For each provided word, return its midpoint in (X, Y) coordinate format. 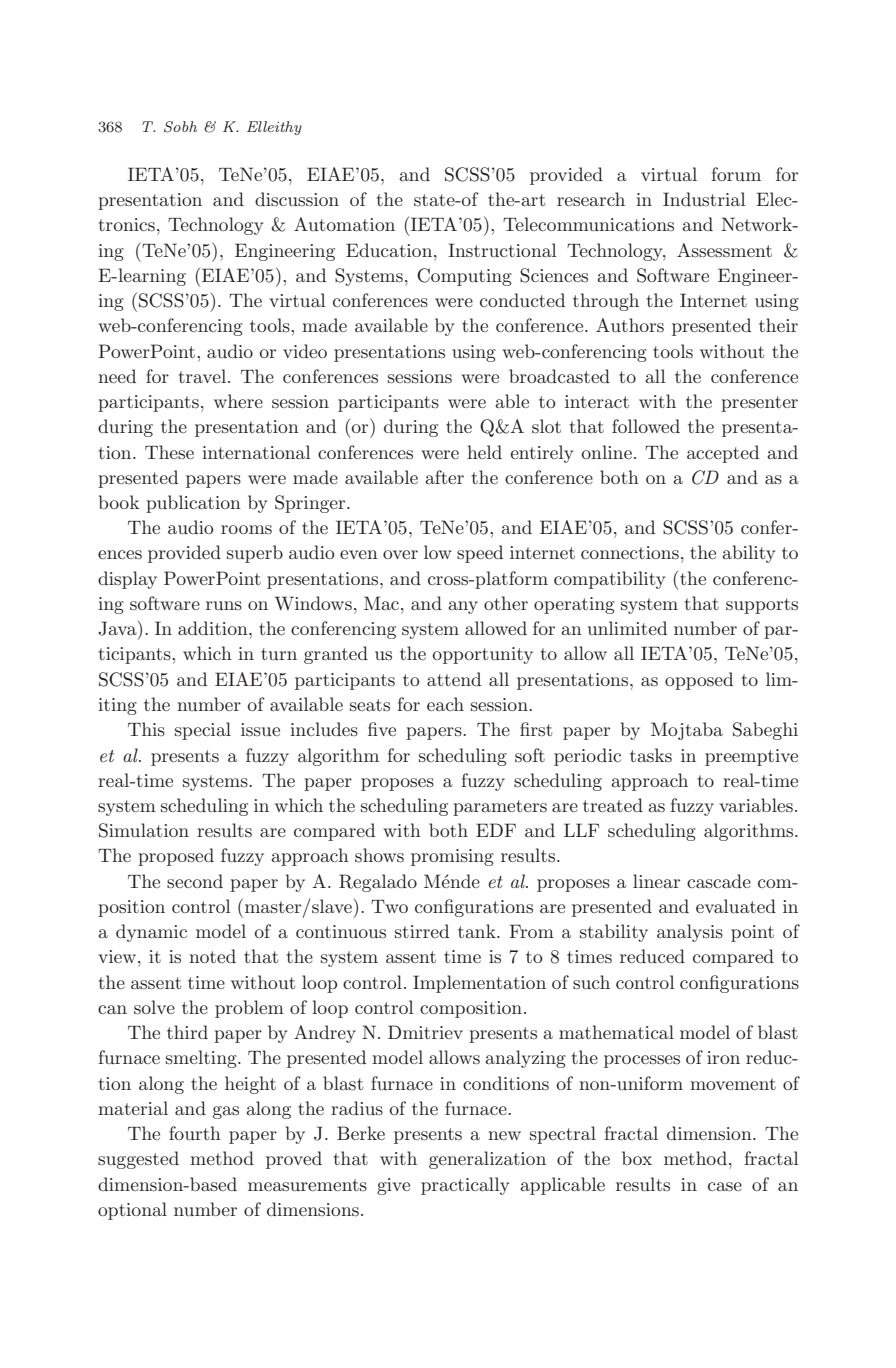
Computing (464, 277)
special (203, 731)
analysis (690, 933)
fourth (195, 1133)
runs (224, 605)
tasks (651, 755)
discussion (297, 199)
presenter (759, 404)
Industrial (704, 199)
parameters (500, 808)
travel (204, 376)
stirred (422, 931)
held (484, 452)
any (463, 607)
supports (762, 606)
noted (212, 956)
